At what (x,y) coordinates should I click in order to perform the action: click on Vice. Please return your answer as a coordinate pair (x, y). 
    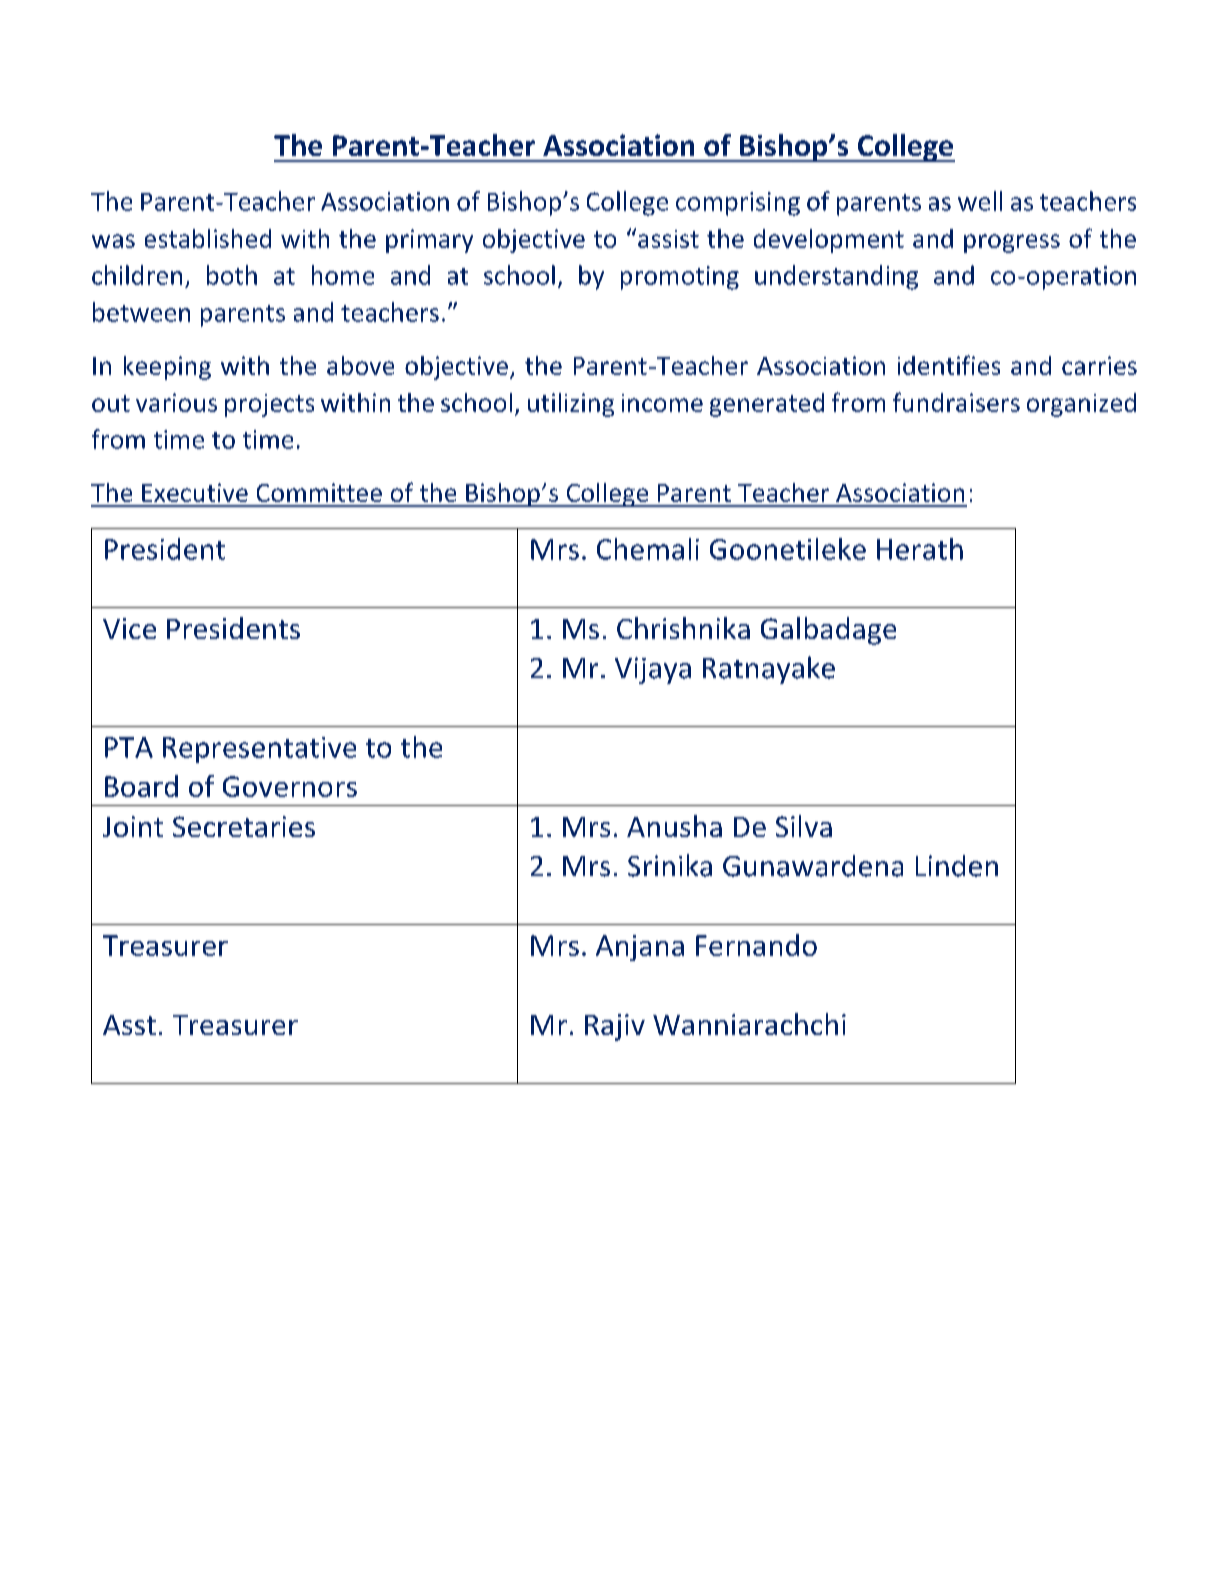
    Looking at the image, I should click on (129, 628).
